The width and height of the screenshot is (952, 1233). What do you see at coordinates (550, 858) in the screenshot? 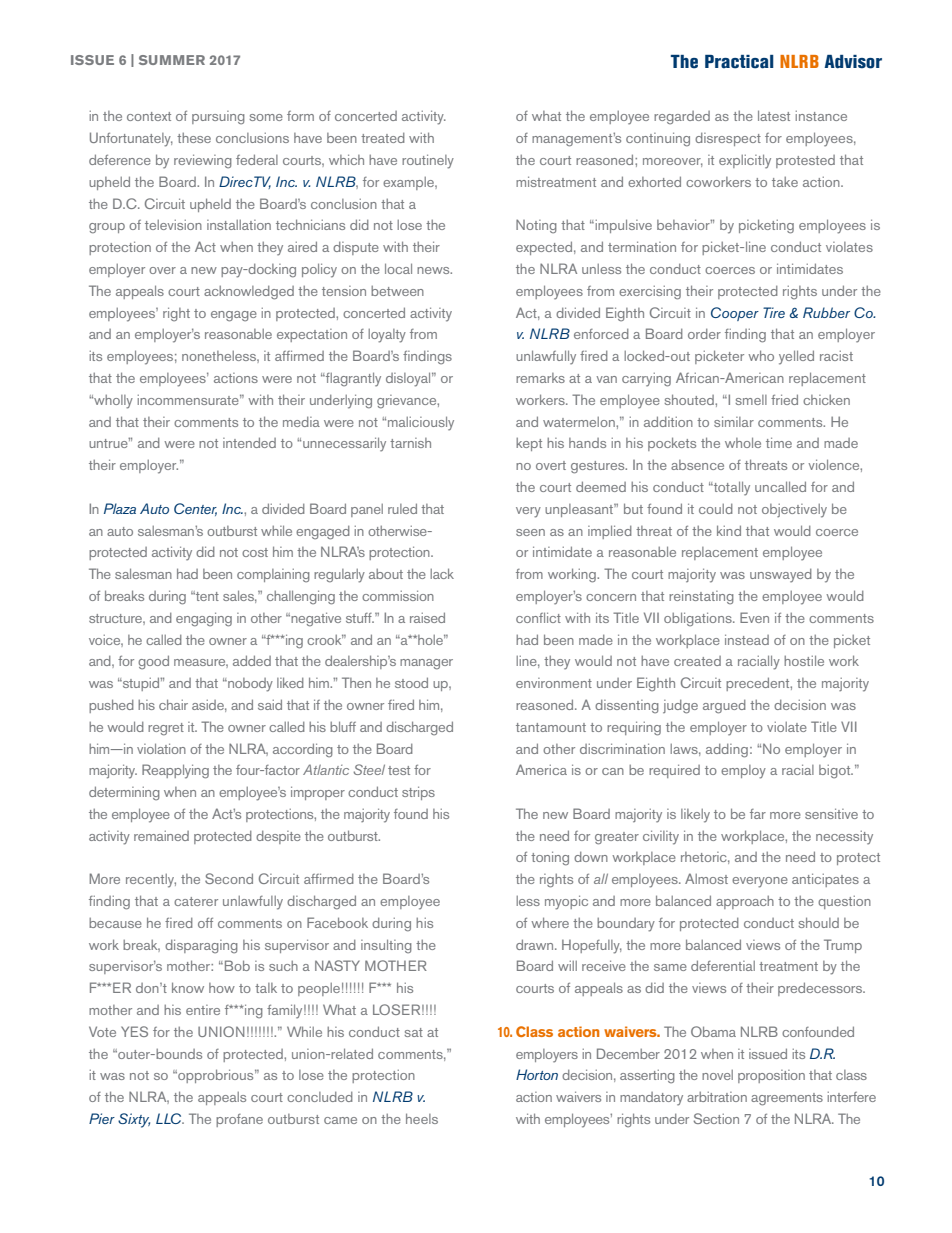
I see `toning` at bounding box center [550, 858].
